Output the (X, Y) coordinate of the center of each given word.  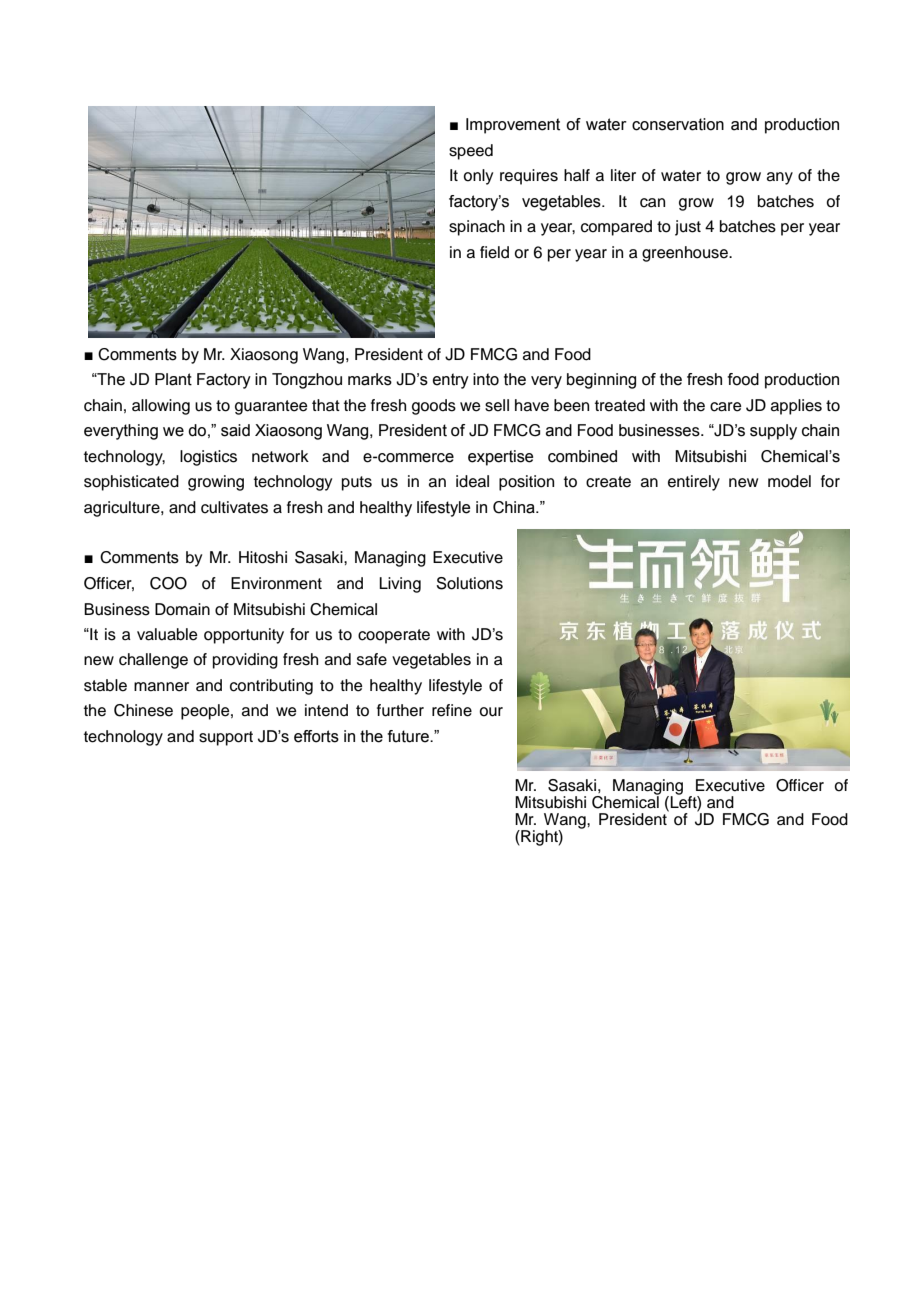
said (235, 430)
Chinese (143, 710)
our (491, 712)
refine (452, 710)
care (726, 407)
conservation (678, 124)
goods (434, 407)
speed (471, 152)
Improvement (513, 126)
